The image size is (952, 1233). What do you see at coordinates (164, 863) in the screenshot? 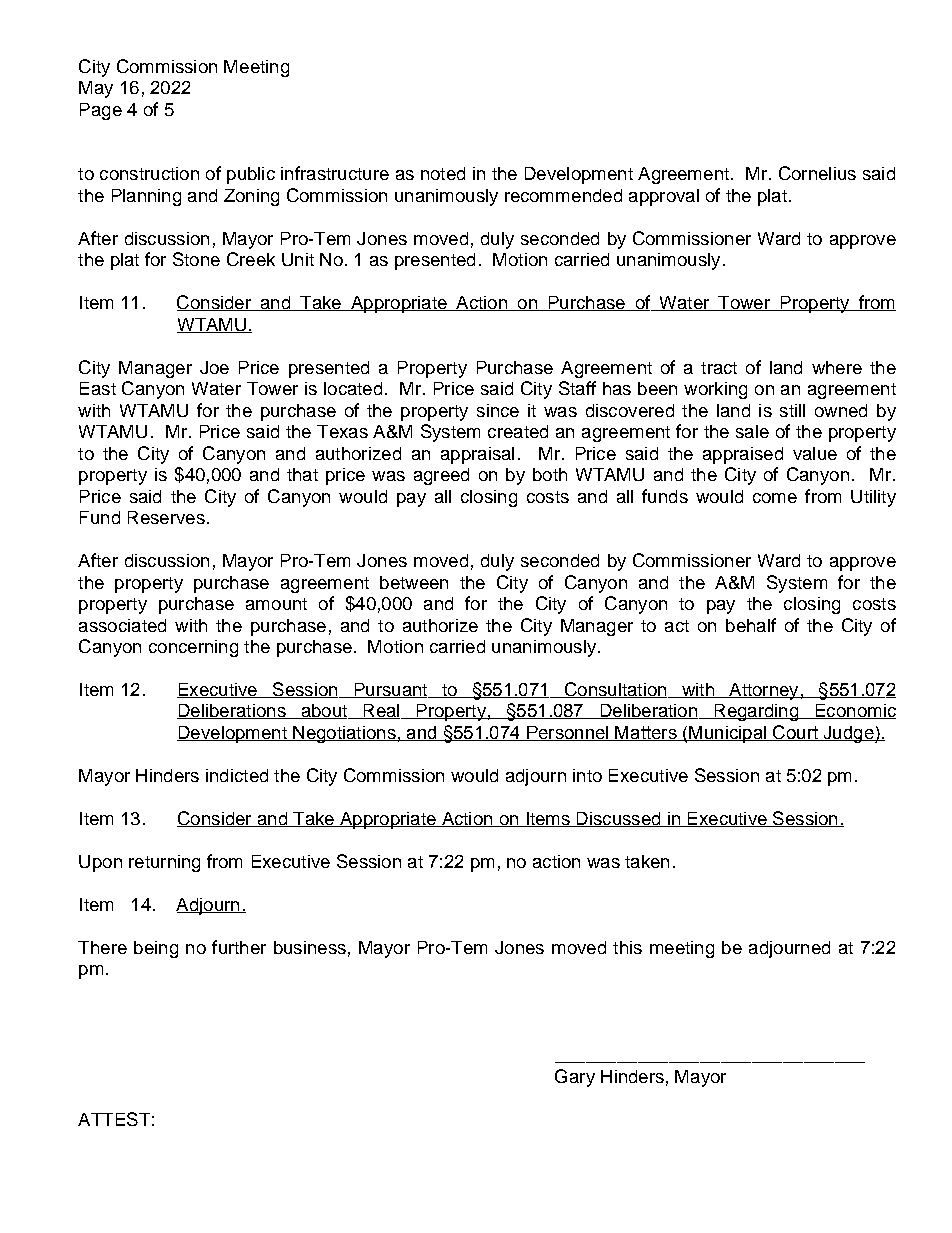
I see `returning` at bounding box center [164, 863].
